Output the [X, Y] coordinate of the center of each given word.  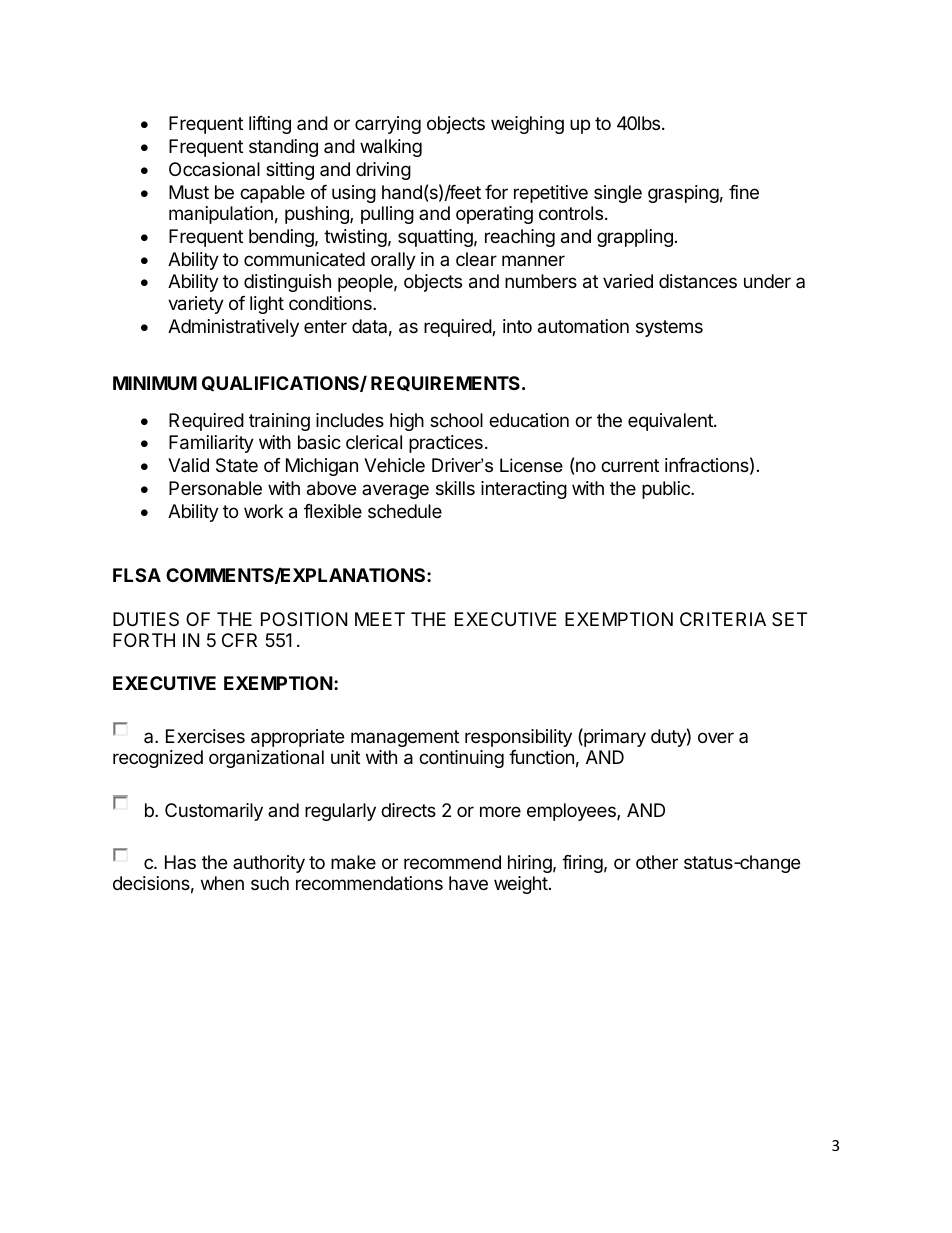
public [667, 490]
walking [391, 148]
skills [455, 488]
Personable [215, 488]
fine [744, 192]
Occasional [214, 169]
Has [180, 862]
